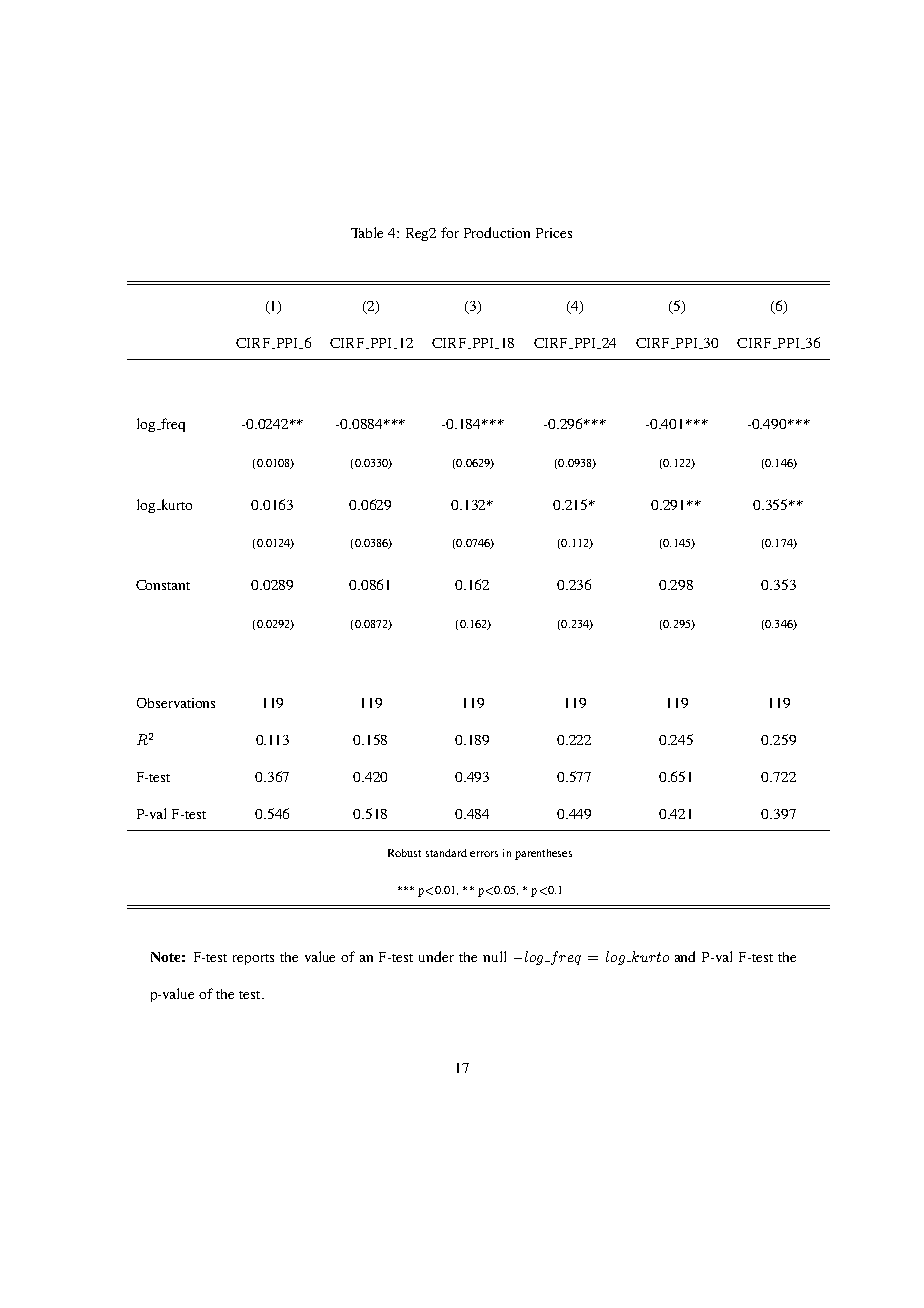 This page has height=1308, width=924. What do you see at coordinates (163, 585) in the page?
I see `Constant` at bounding box center [163, 585].
